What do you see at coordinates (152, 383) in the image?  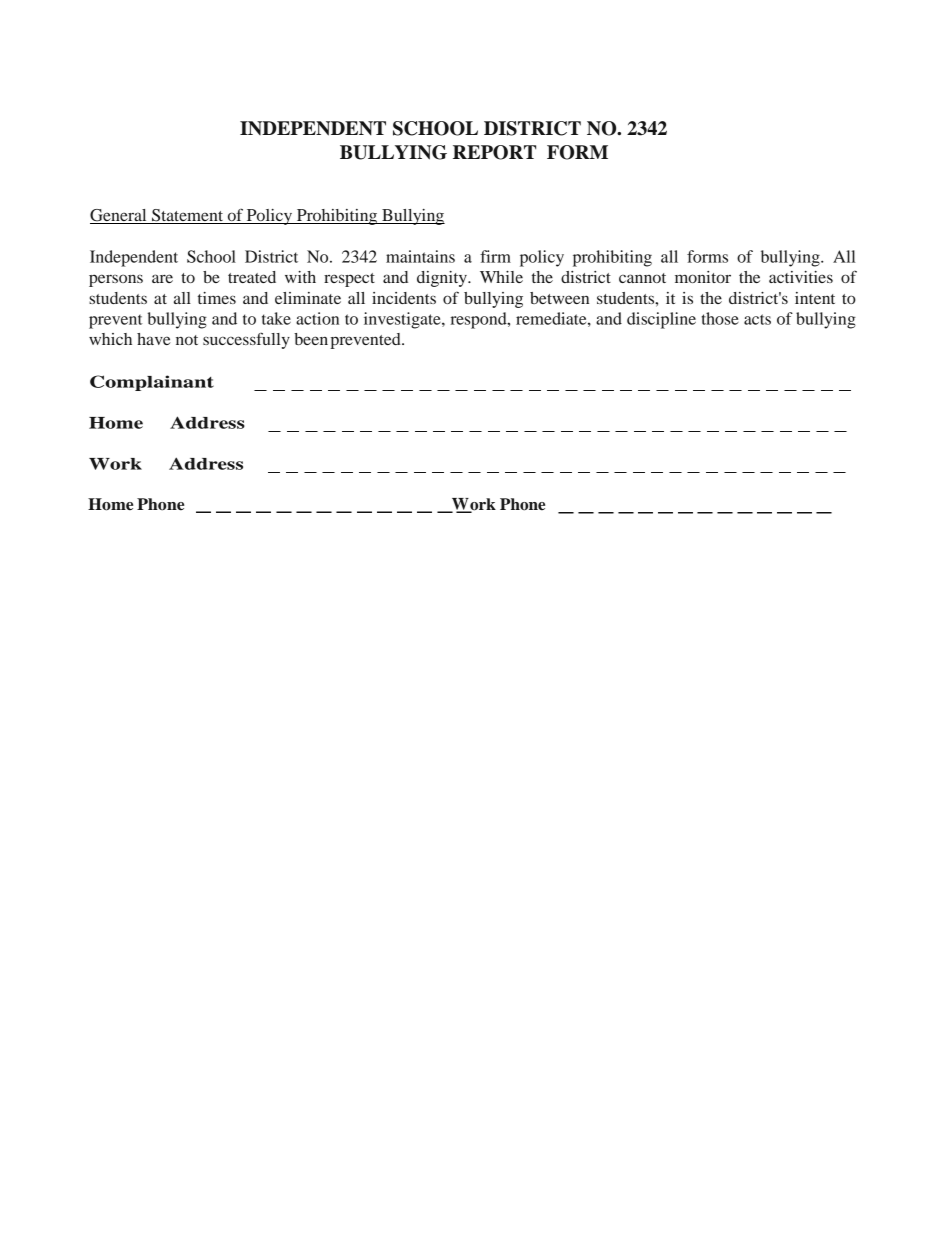 I see `Complainant` at bounding box center [152, 383].
